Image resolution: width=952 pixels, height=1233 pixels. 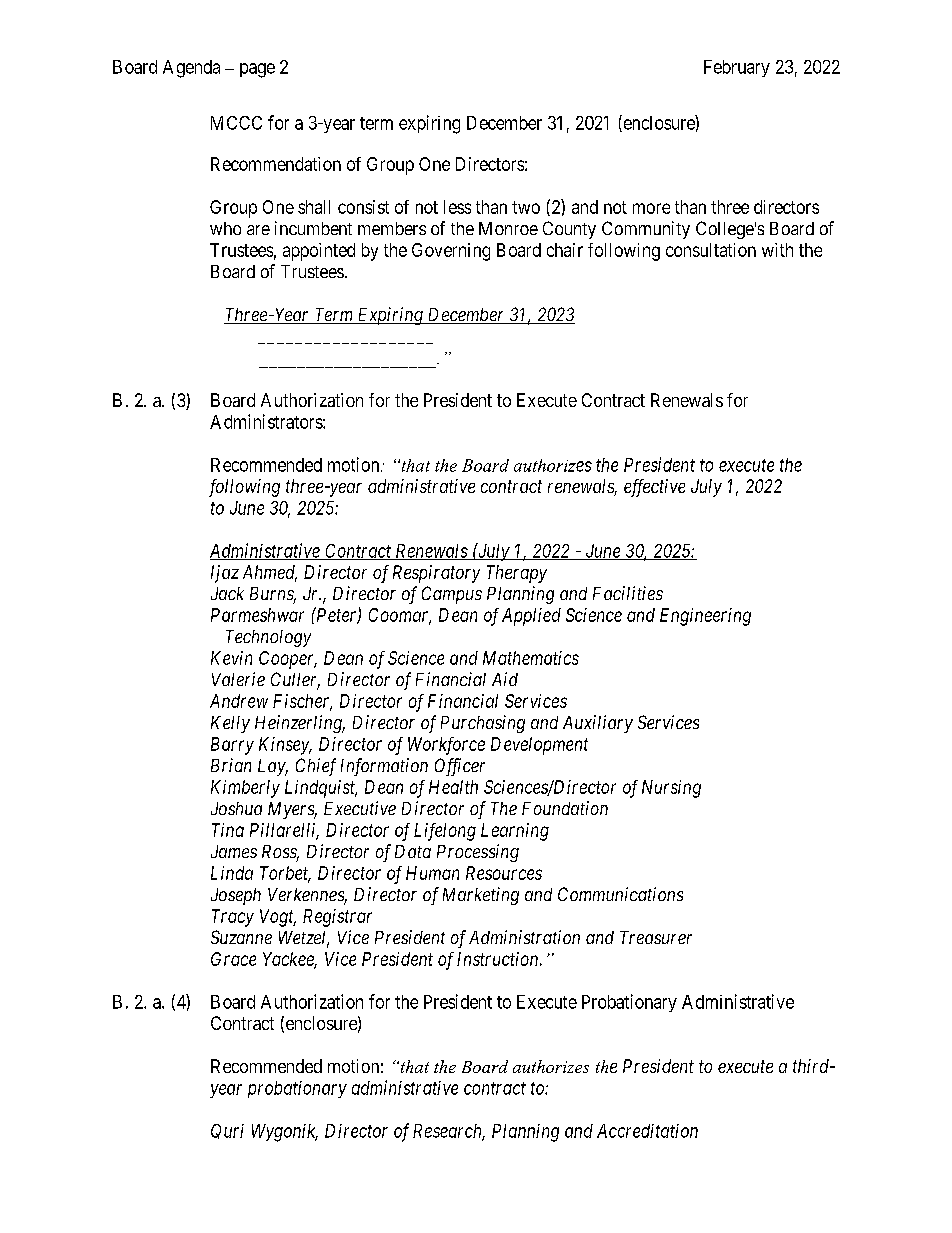 What do you see at coordinates (705, 617) in the screenshot?
I see `Engineering` at bounding box center [705, 617].
